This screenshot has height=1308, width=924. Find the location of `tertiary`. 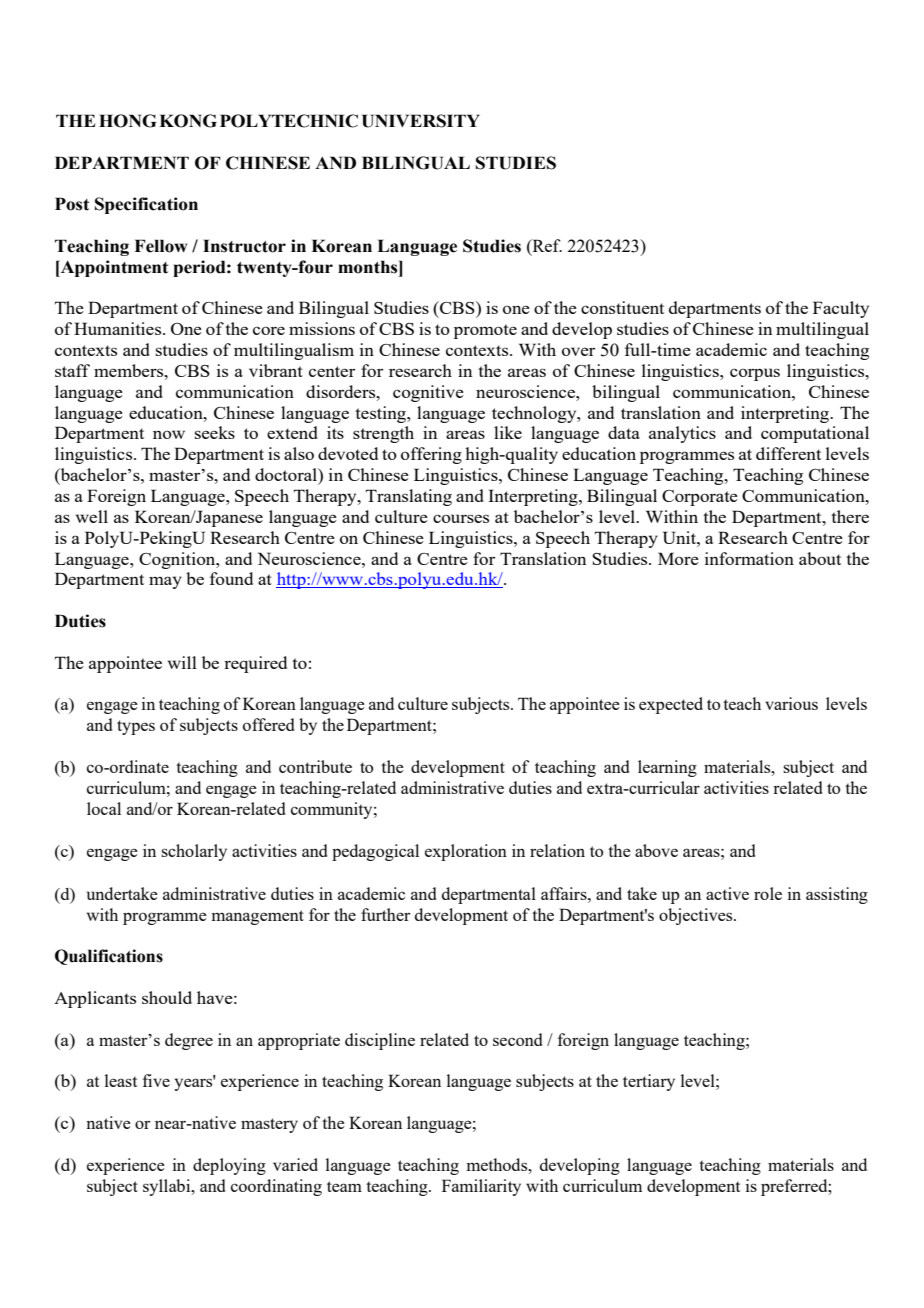

tertiary is located at coordinates (649, 1082).
